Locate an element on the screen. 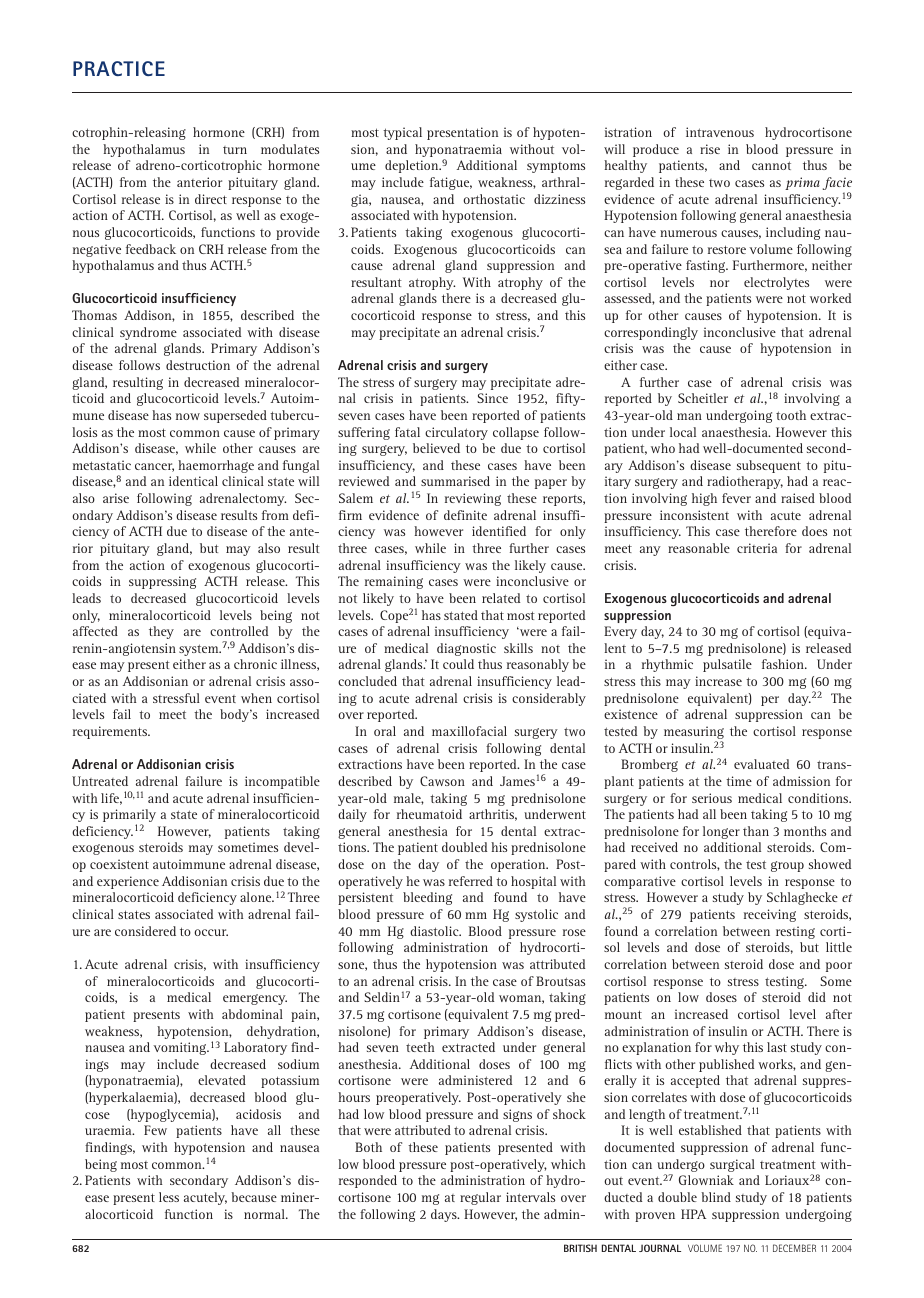  than is located at coordinates (756, 831).
